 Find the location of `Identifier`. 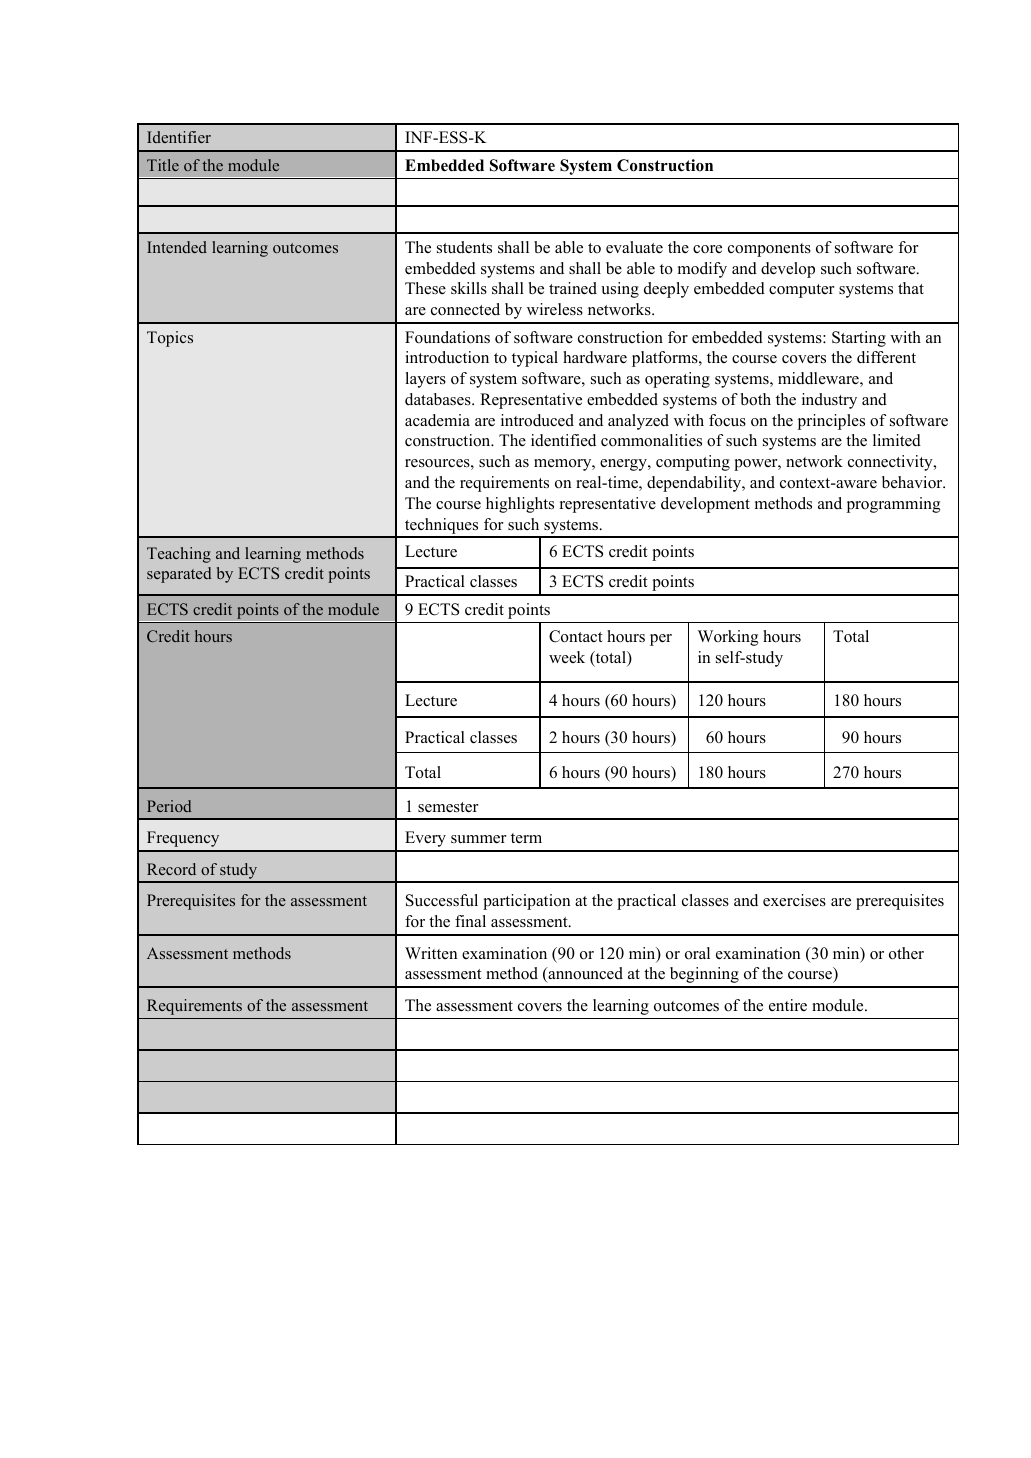

Identifier is located at coordinates (179, 137).
